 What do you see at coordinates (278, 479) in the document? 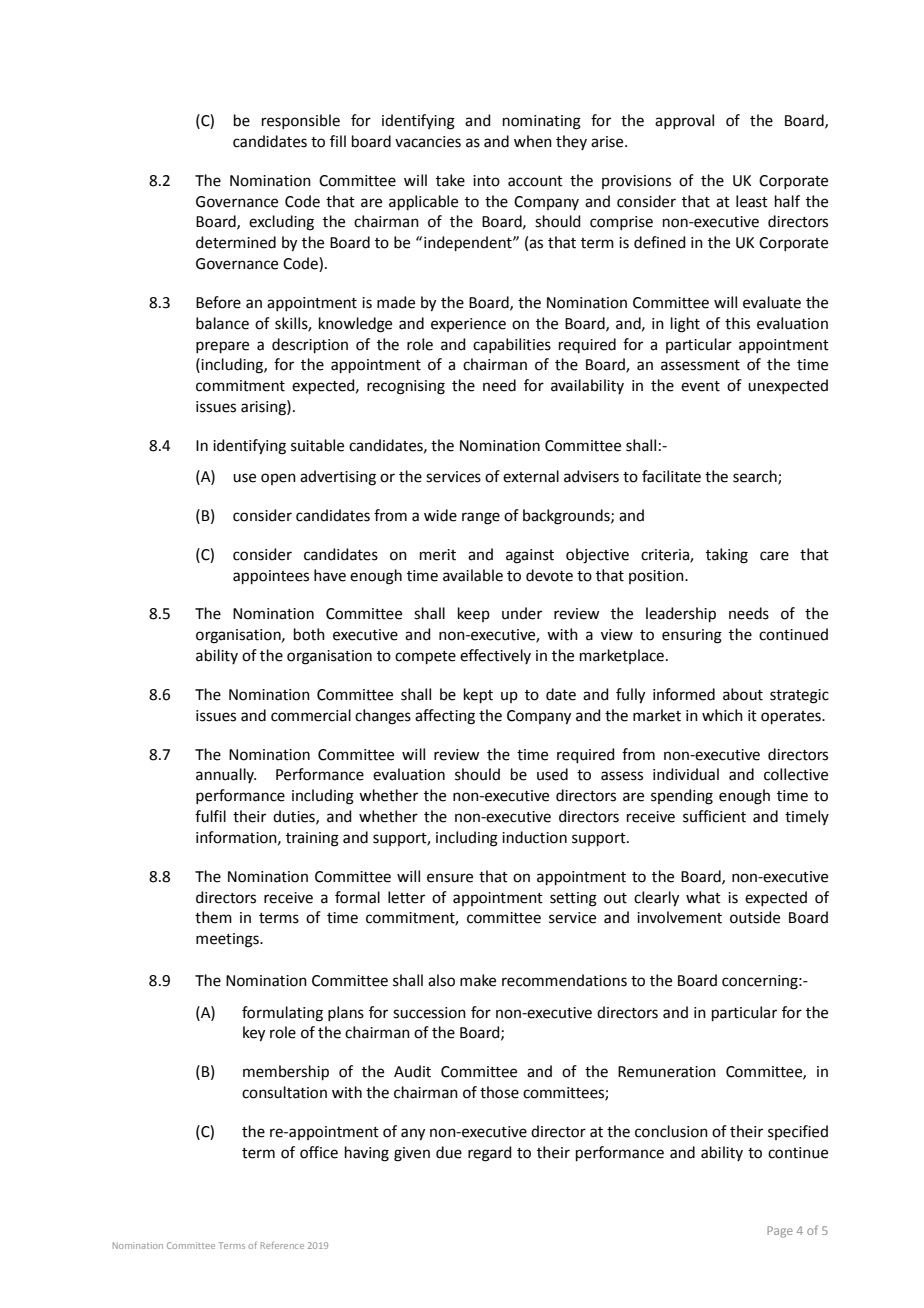
I see `open` at bounding box center [278, 479].
